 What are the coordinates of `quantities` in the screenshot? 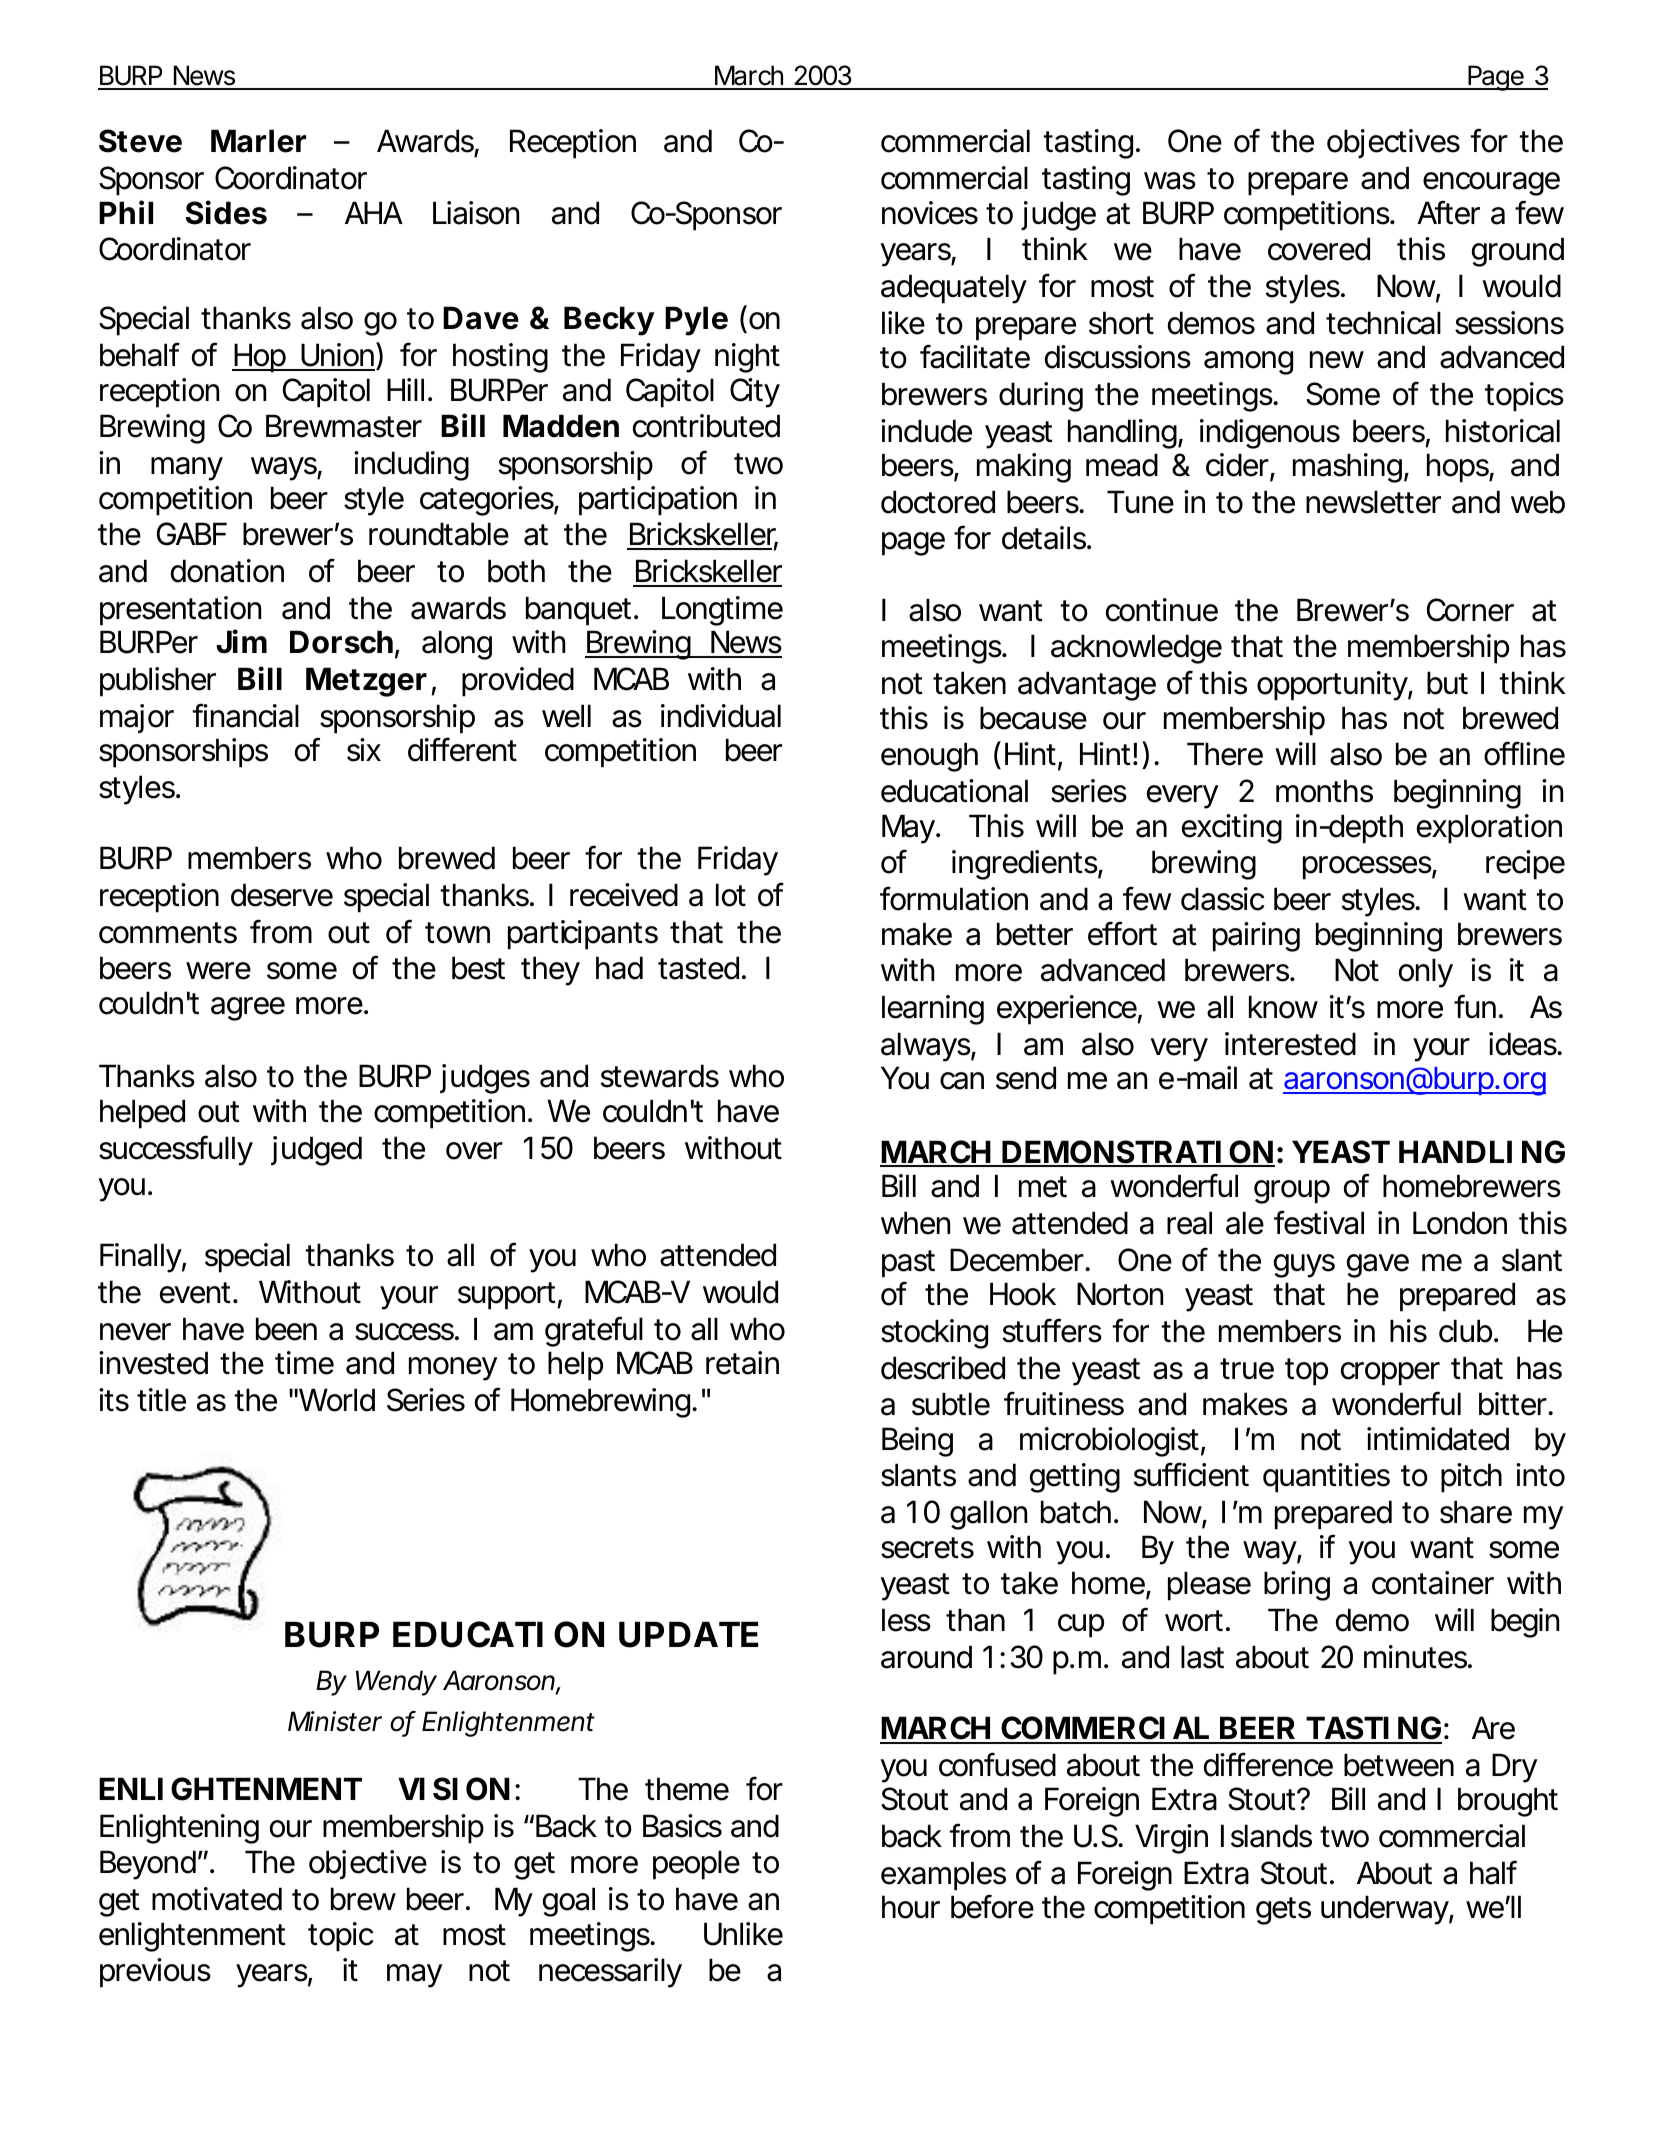 It's located at (1326, 1478).
